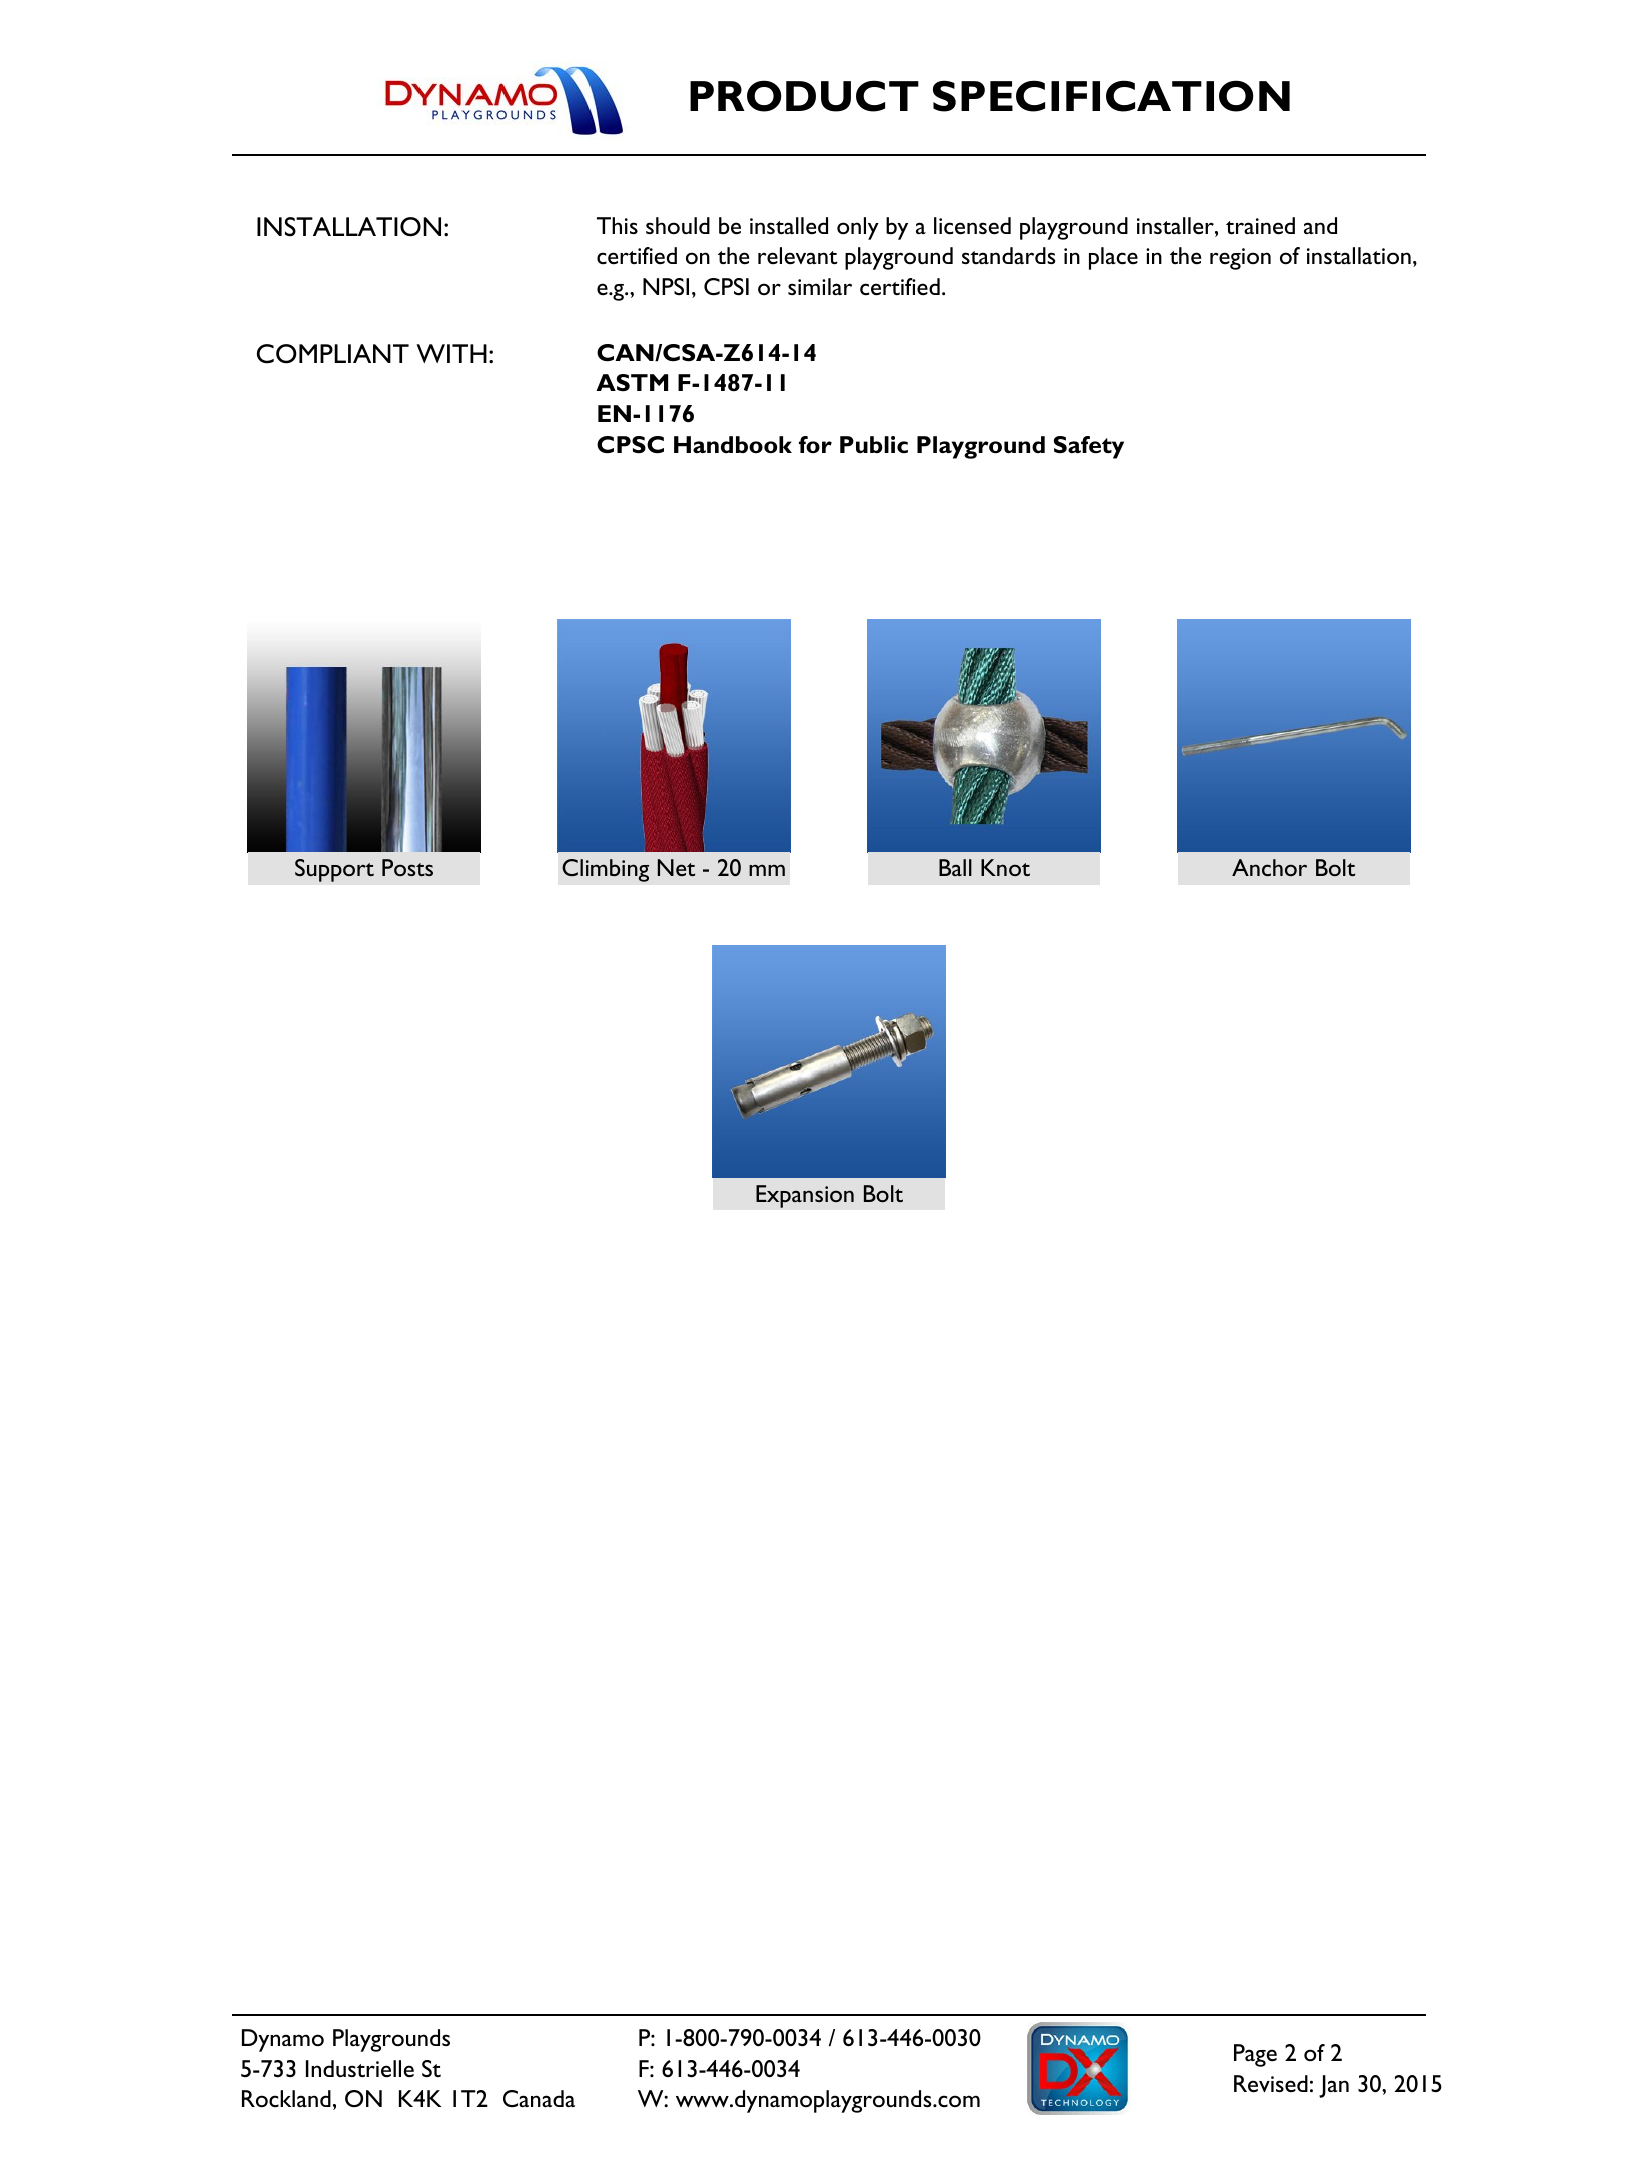 This page has width=1627, height=2170. Describe the element at coordinates (1255, 2055) in the page. I see `Page` at that location.
